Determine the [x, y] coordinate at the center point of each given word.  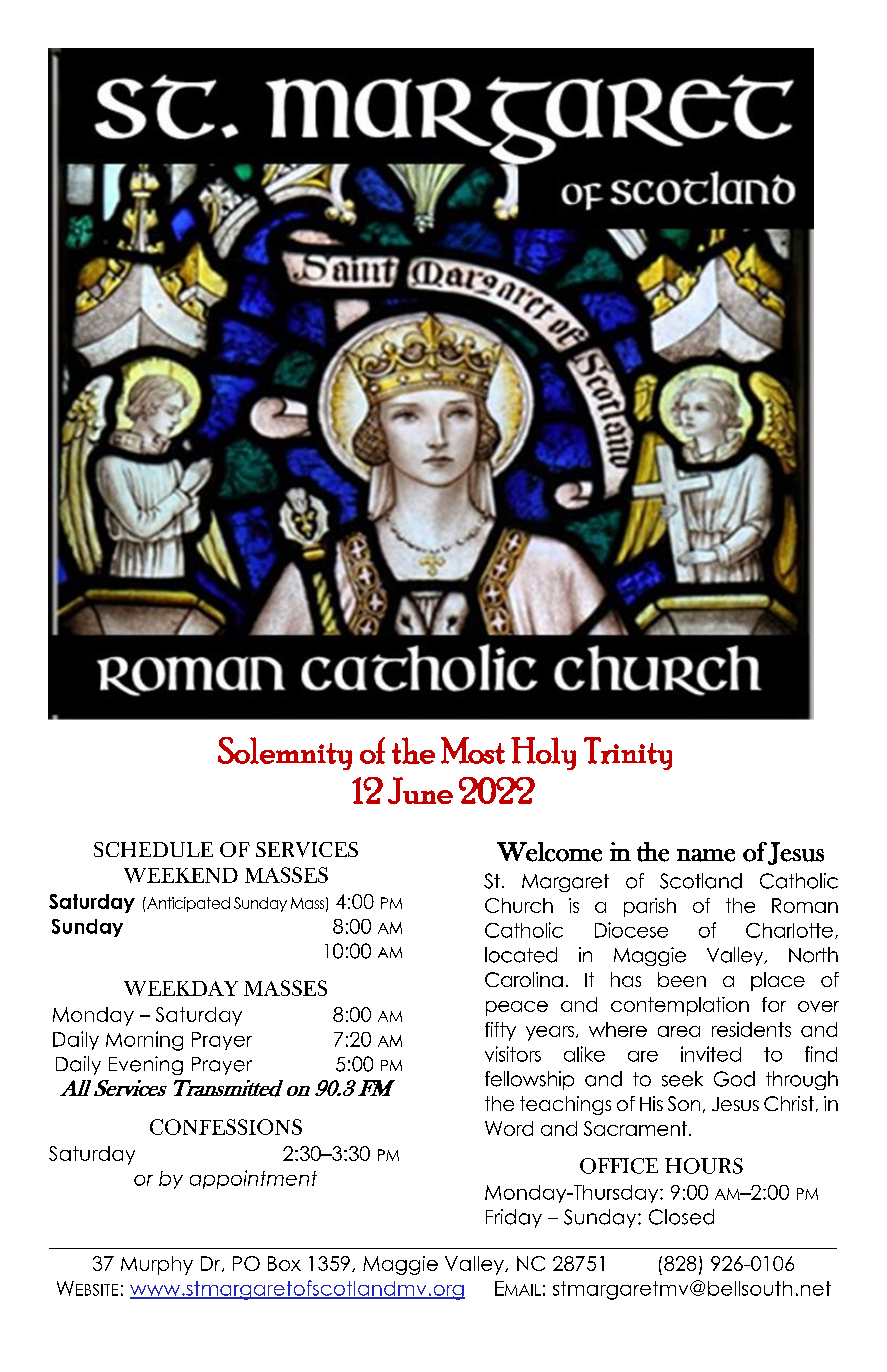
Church [519, 905]
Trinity [628, 753]
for [774, 1004]
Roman [805, 905]
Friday [514, 1218]
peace [517, 1008]
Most [473, 750]
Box [284, 1263]
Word [509, 1128]
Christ [789, 1103]
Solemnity [285, 753]
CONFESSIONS [226, 1127]
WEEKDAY [181, 988]
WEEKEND [181, 875]
